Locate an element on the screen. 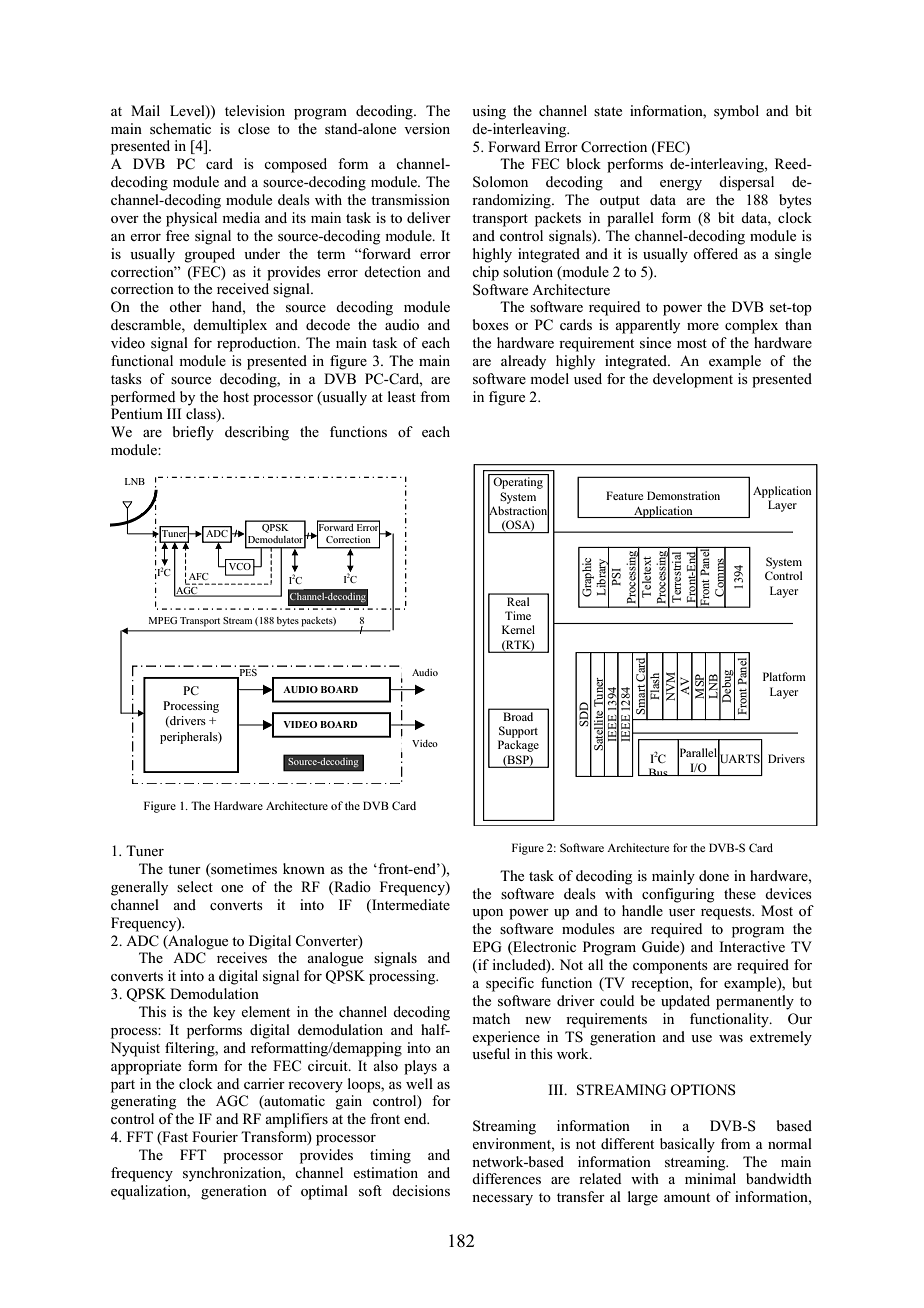  differences is located at coordinates (506, 1178).
